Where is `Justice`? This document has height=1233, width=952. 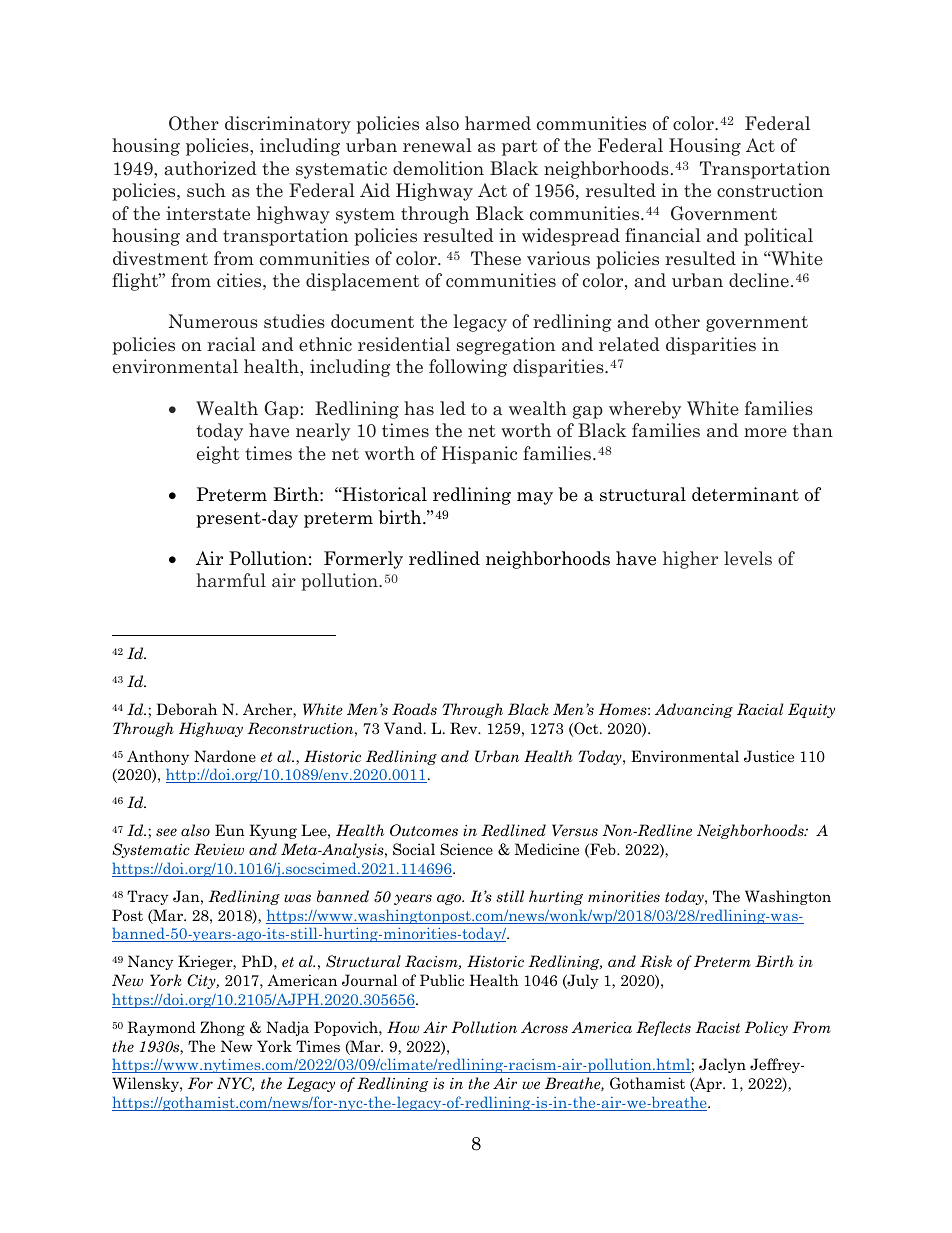 Justice is located at coordinates (769, 756).
